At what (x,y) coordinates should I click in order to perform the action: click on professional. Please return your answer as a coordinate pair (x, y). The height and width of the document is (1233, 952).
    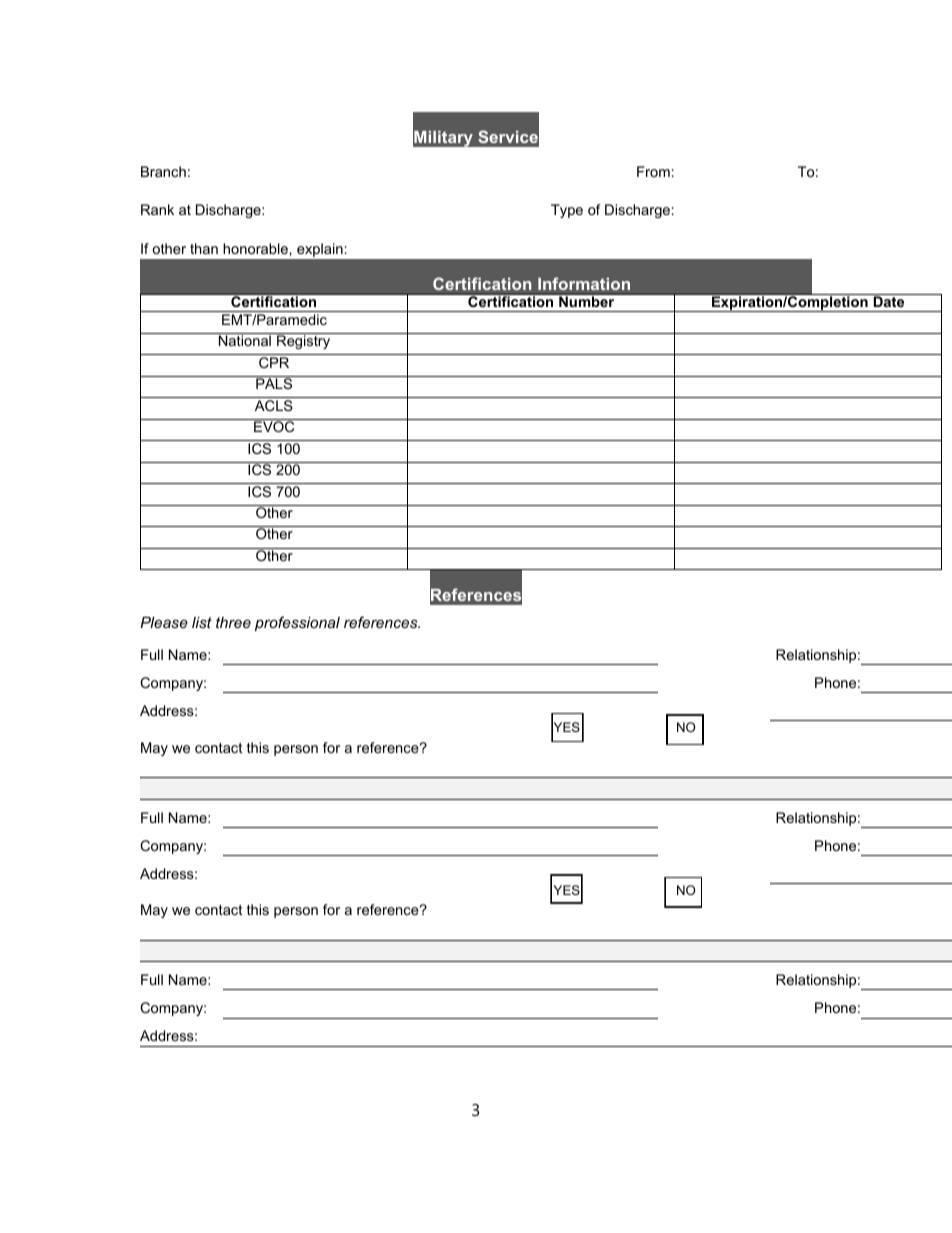
    Looking at the image, I should click on (297, 623).
